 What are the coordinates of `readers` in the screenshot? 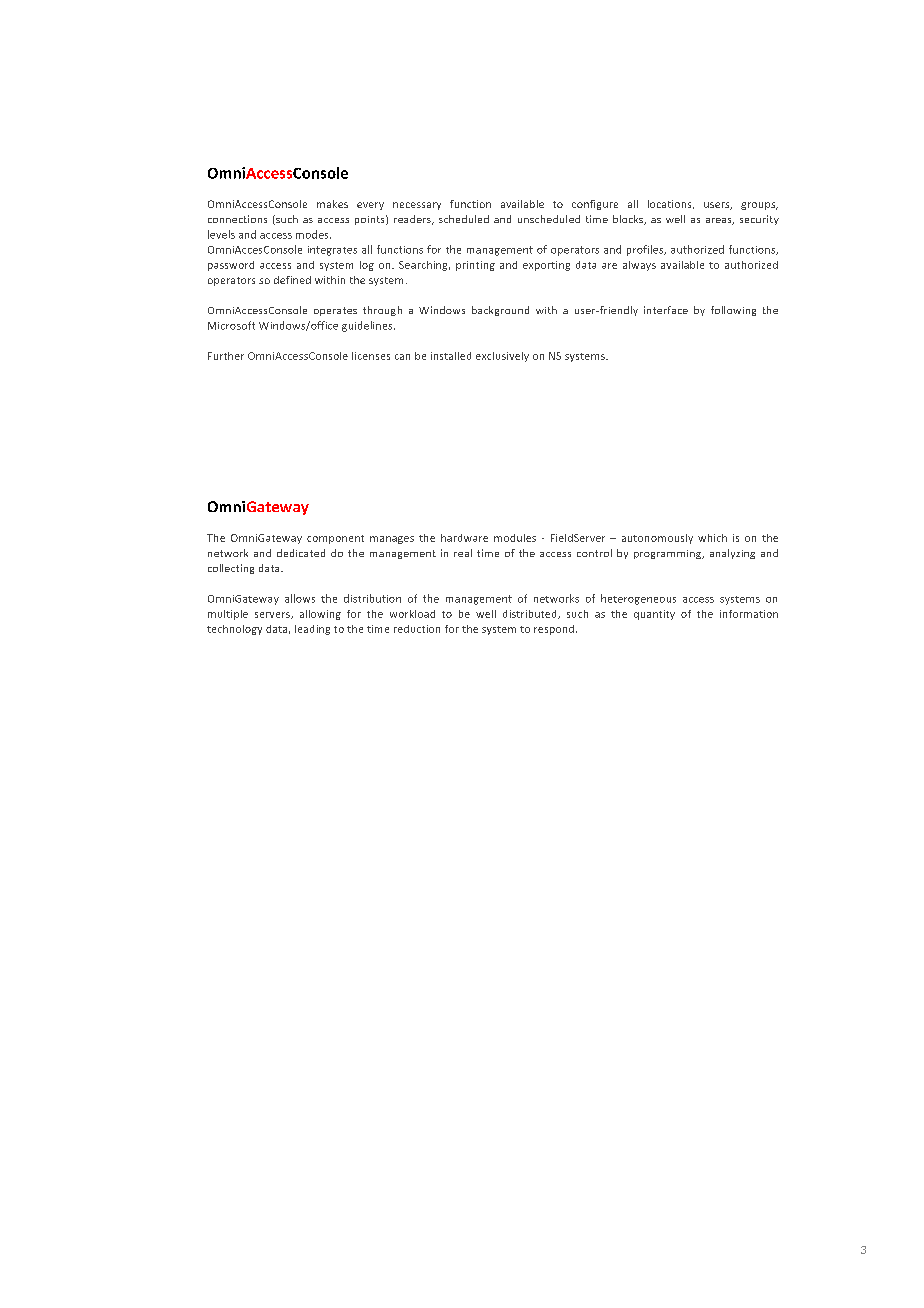 It's located at (413, 220).
